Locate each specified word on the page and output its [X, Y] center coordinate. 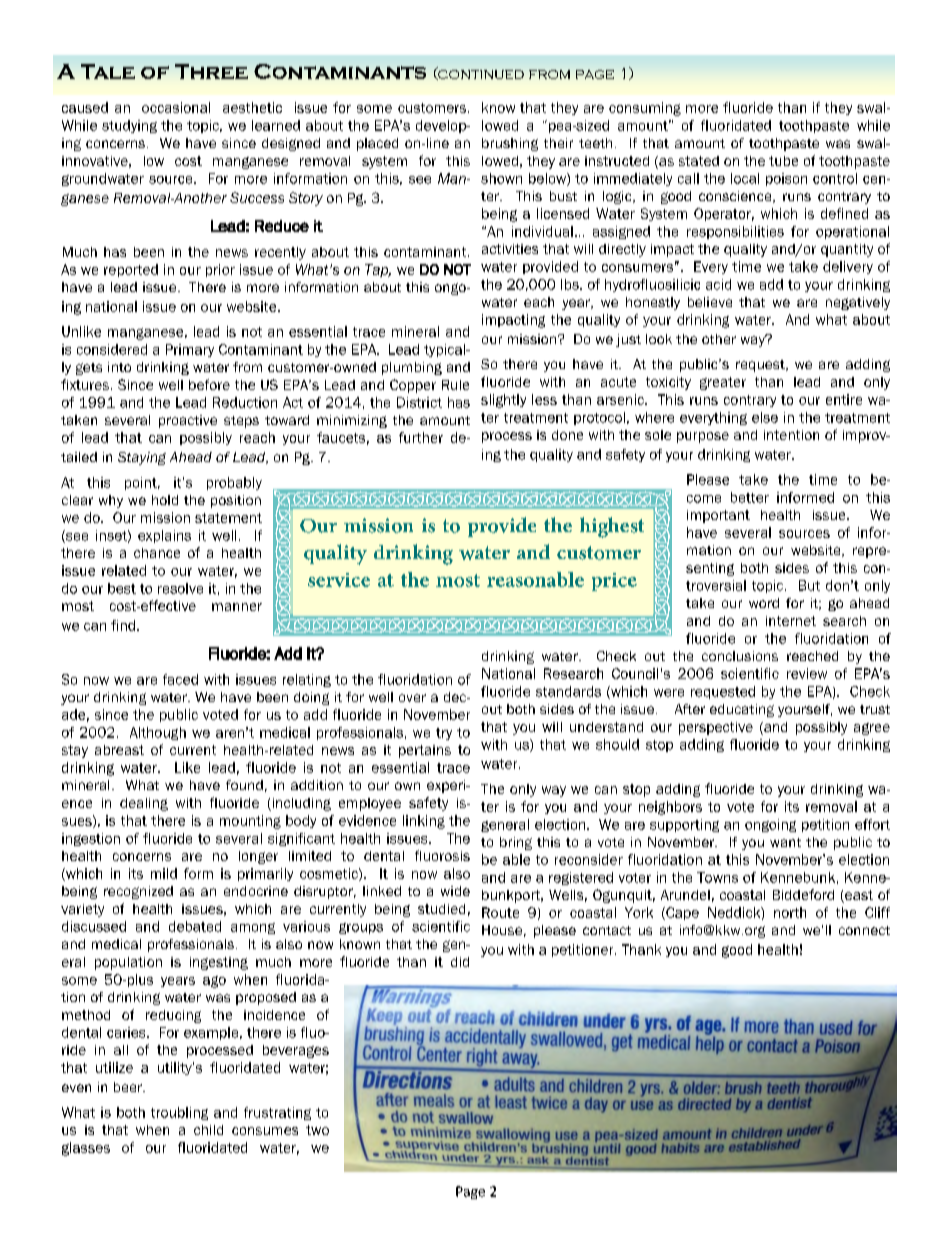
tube [783, 161]
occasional [176, 107]
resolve [180, 588]
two [317, 1130]
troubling [179, 1113]
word [764, 603]
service [339, 580]
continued [480, 73]
